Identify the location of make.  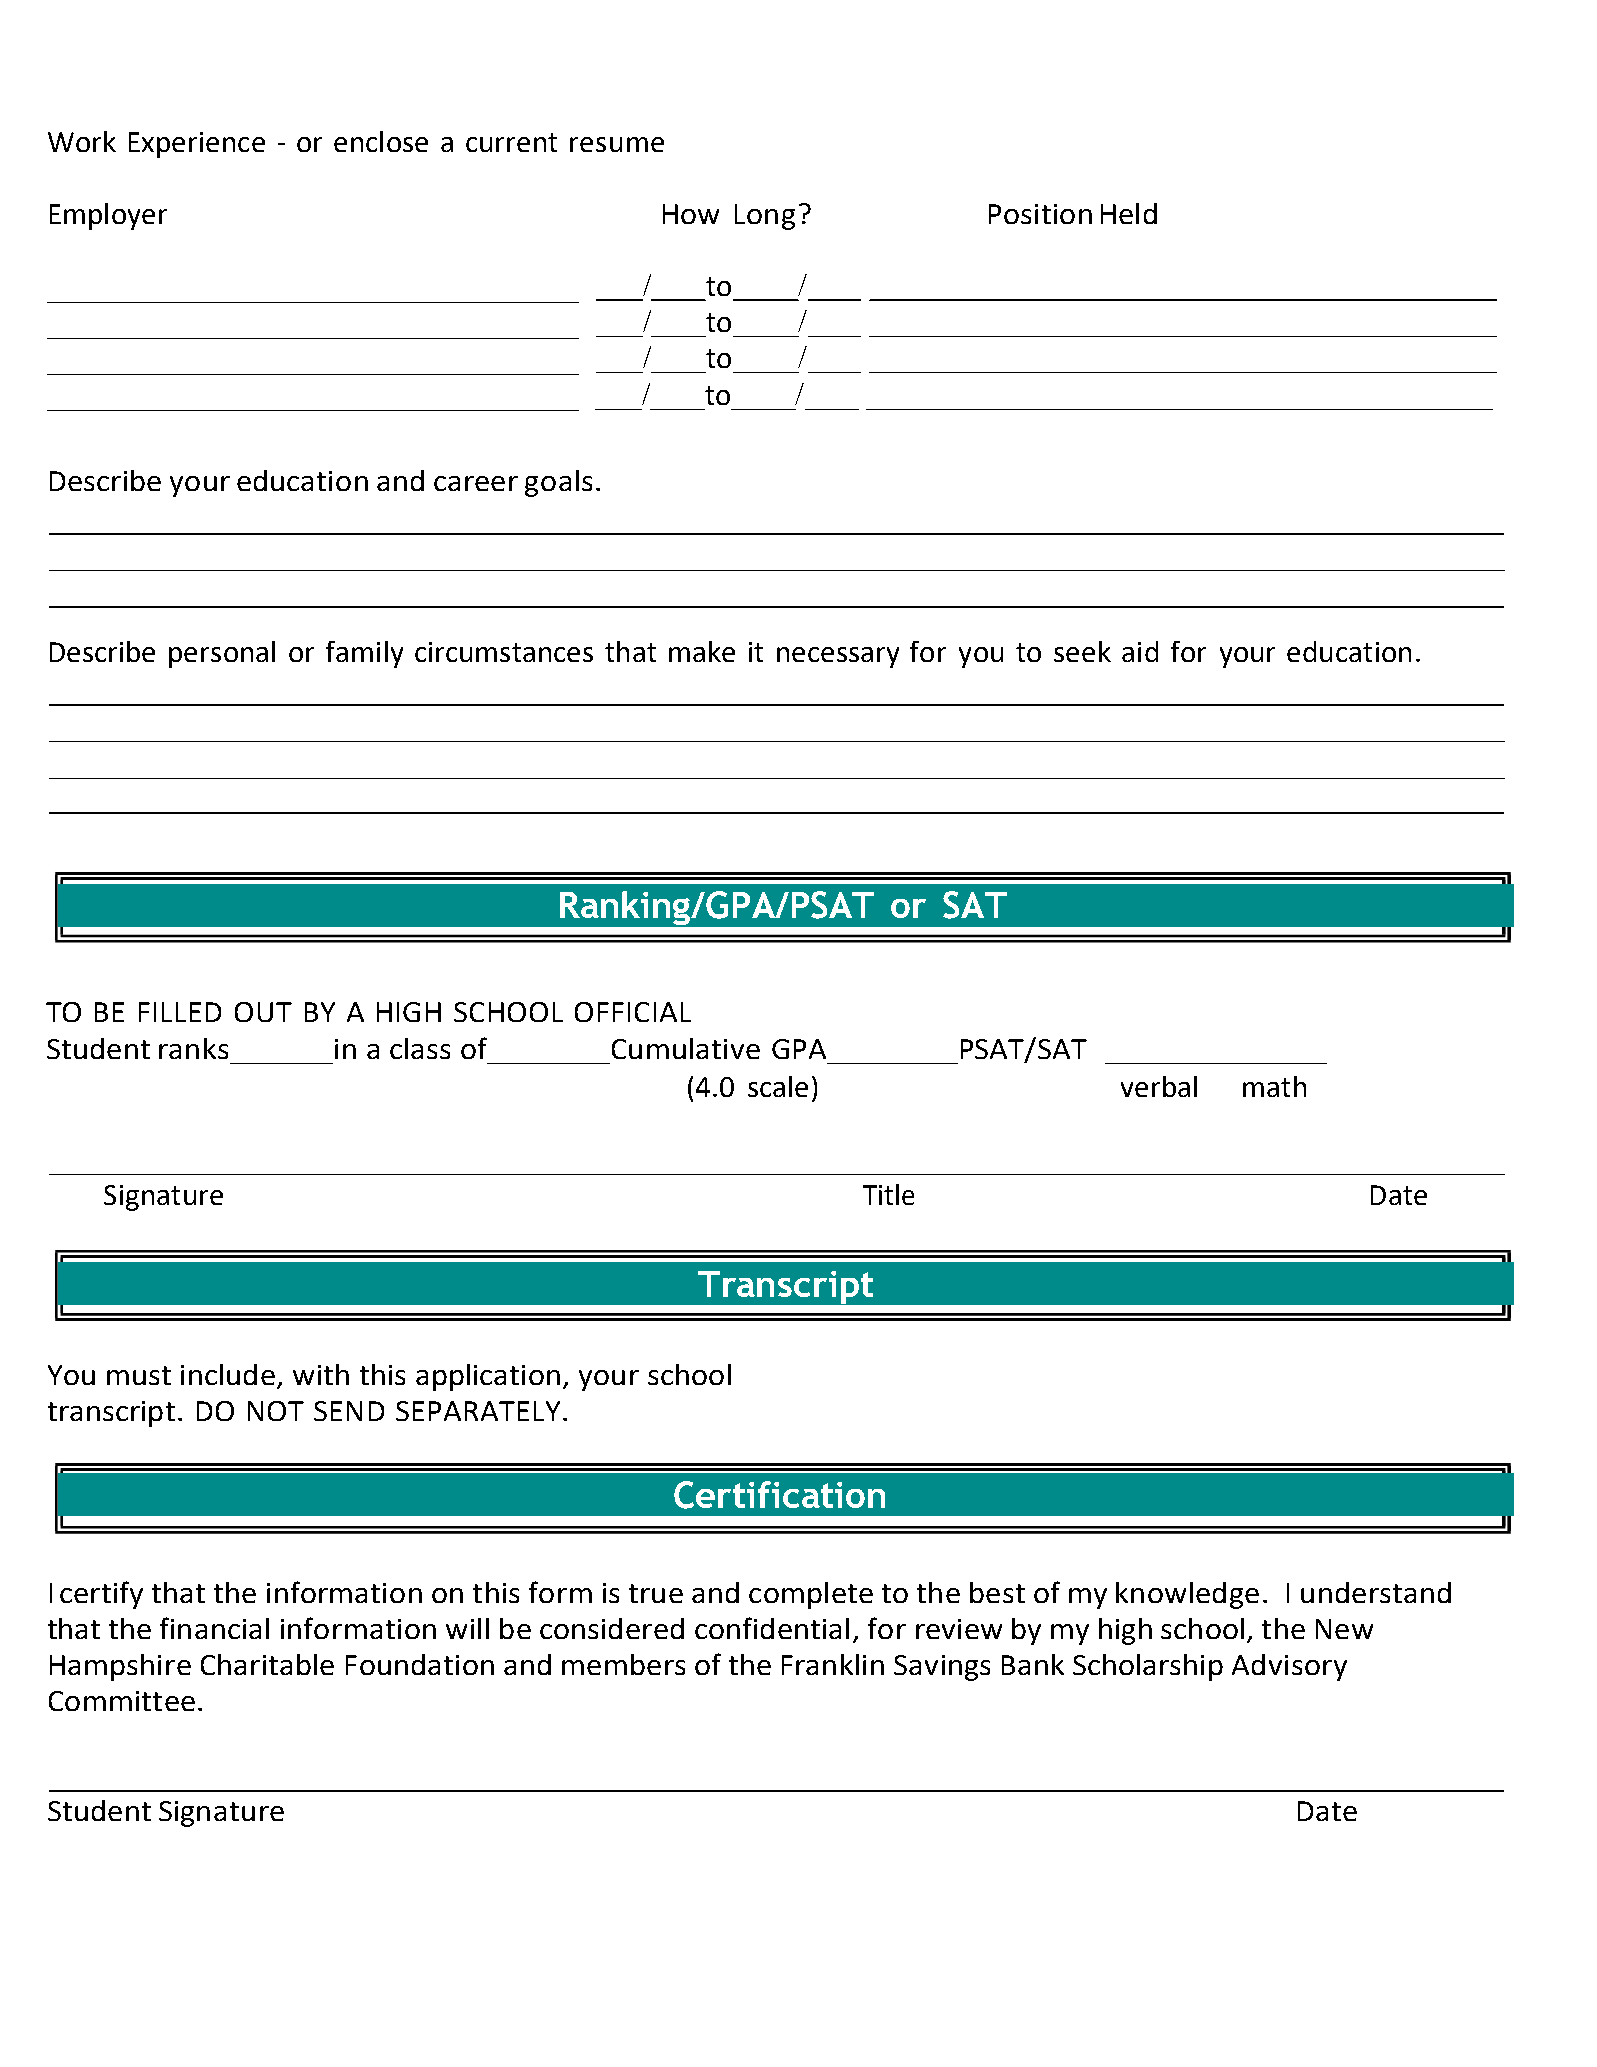
(702, 651).
